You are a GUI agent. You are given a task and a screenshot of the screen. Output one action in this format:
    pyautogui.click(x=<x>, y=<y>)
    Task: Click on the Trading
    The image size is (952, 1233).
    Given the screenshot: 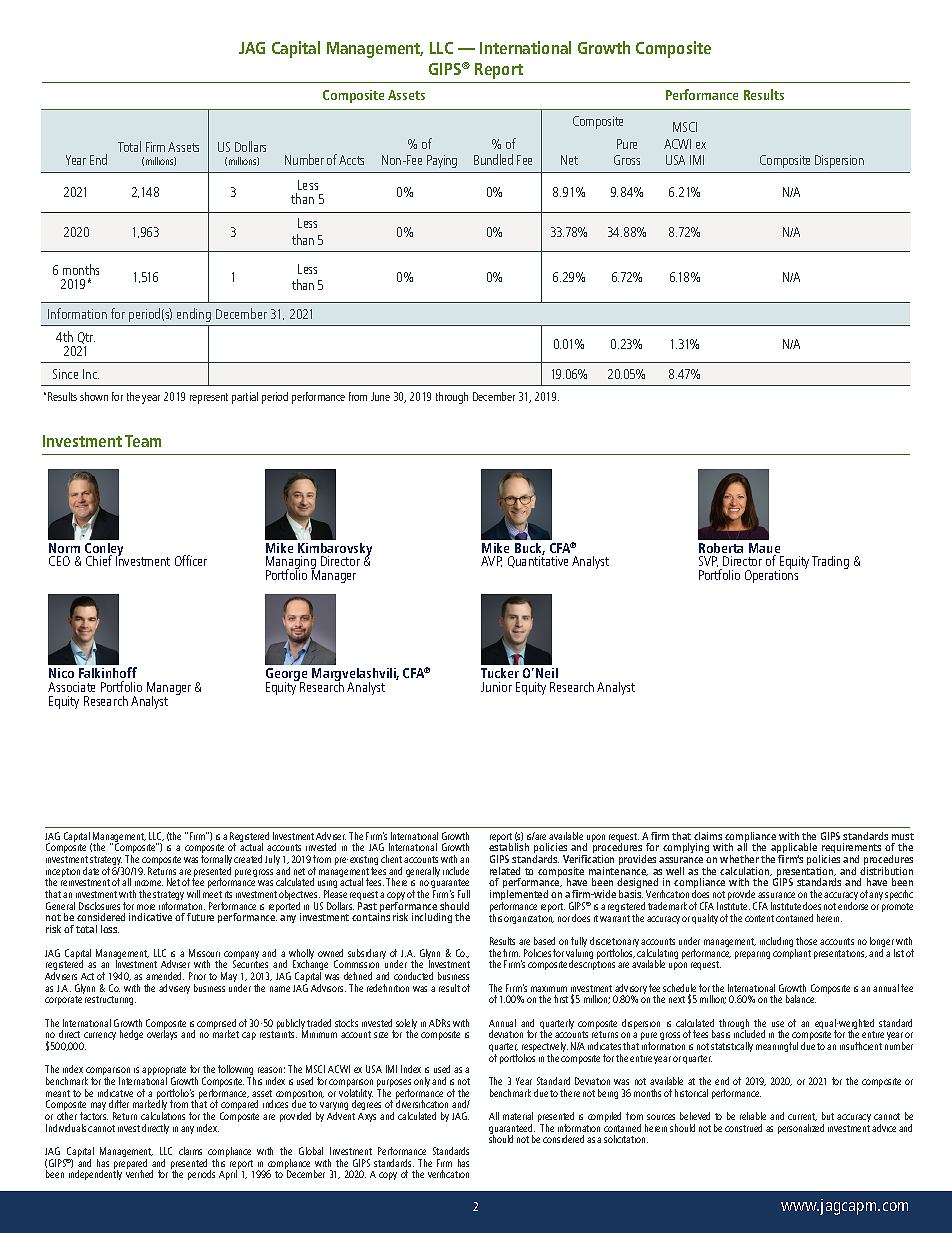 What is the action you would take?
    pyautogui.click(x=830, y=562)
